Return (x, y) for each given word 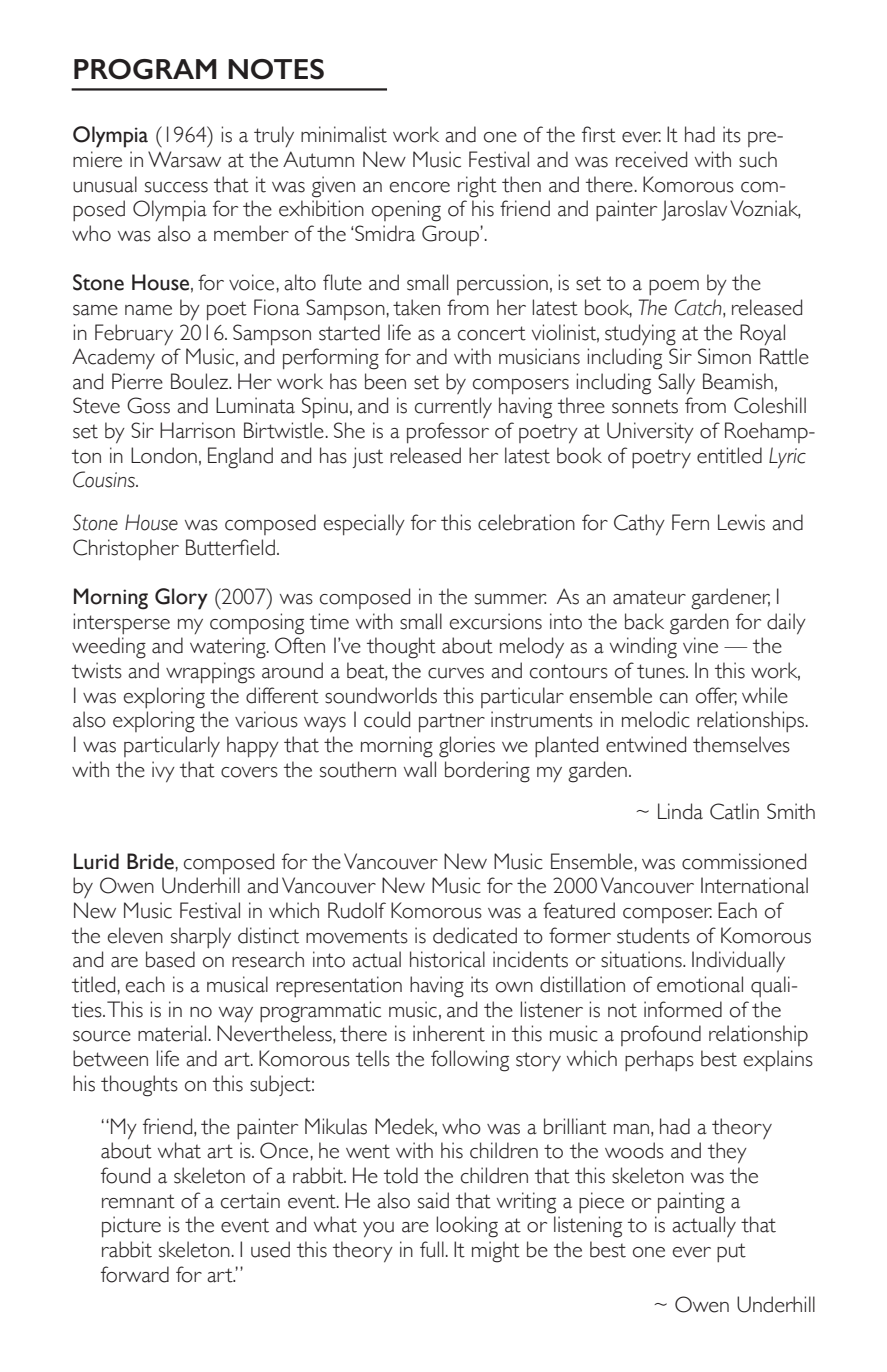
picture (131, 1227)
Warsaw (184, 159)
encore (420, 187)
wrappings (210, 673)
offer (716, 696)
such (758, 159)
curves (456, 673)
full (432, 1249)
